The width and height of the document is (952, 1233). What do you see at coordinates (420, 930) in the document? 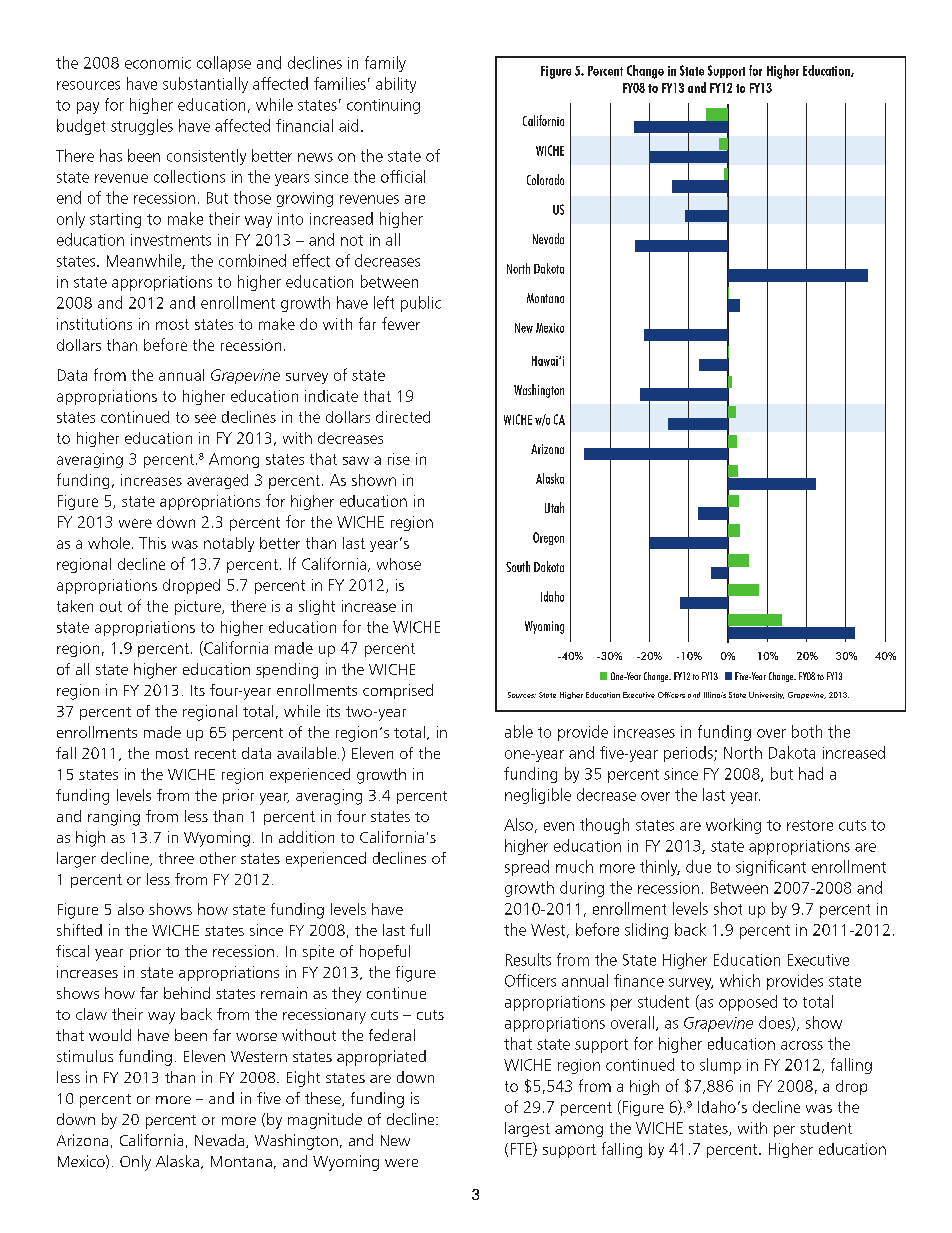
I see `full` at bounding box center [420, 930].
